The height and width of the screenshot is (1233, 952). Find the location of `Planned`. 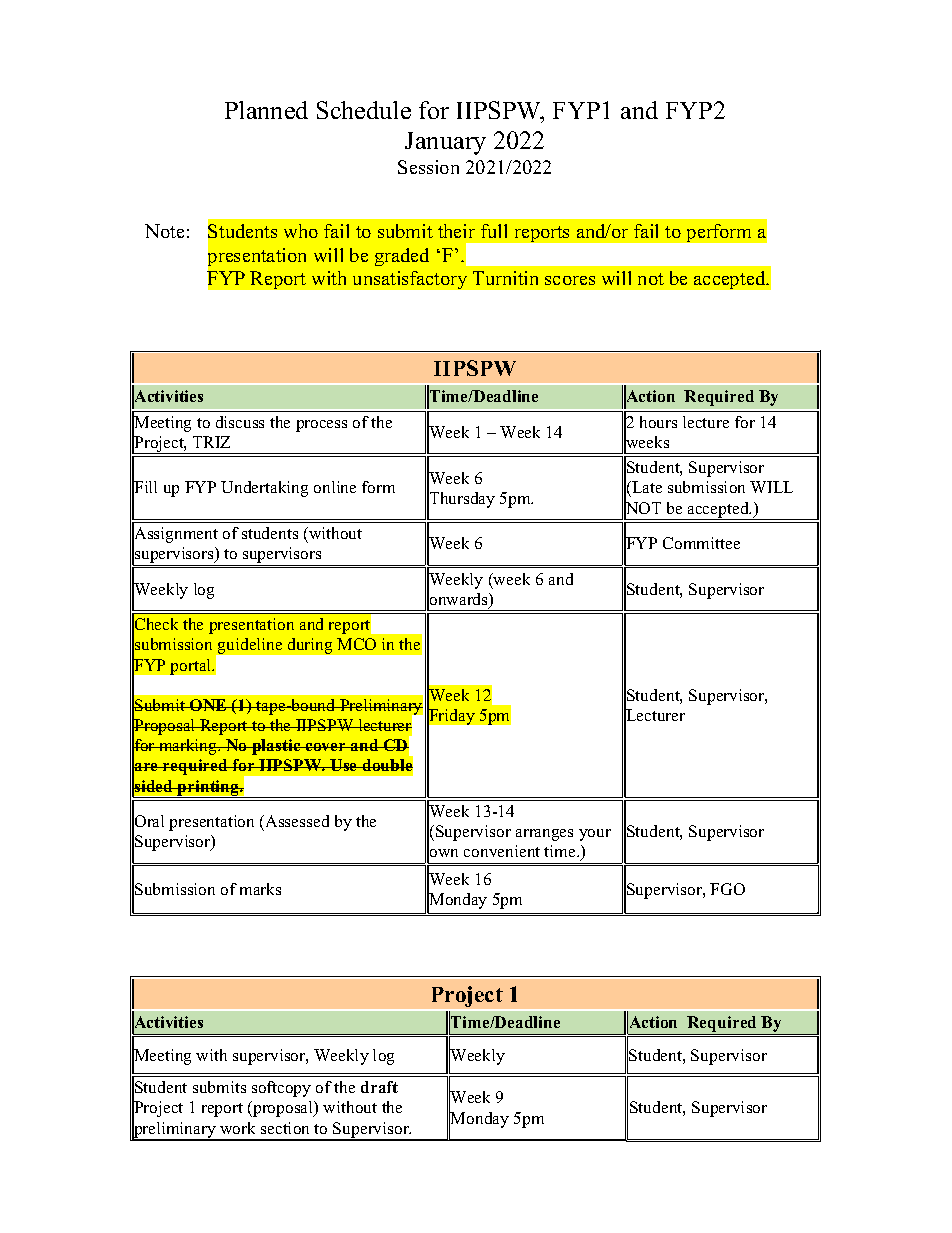

Planned is located at coordinates (266, 110).
